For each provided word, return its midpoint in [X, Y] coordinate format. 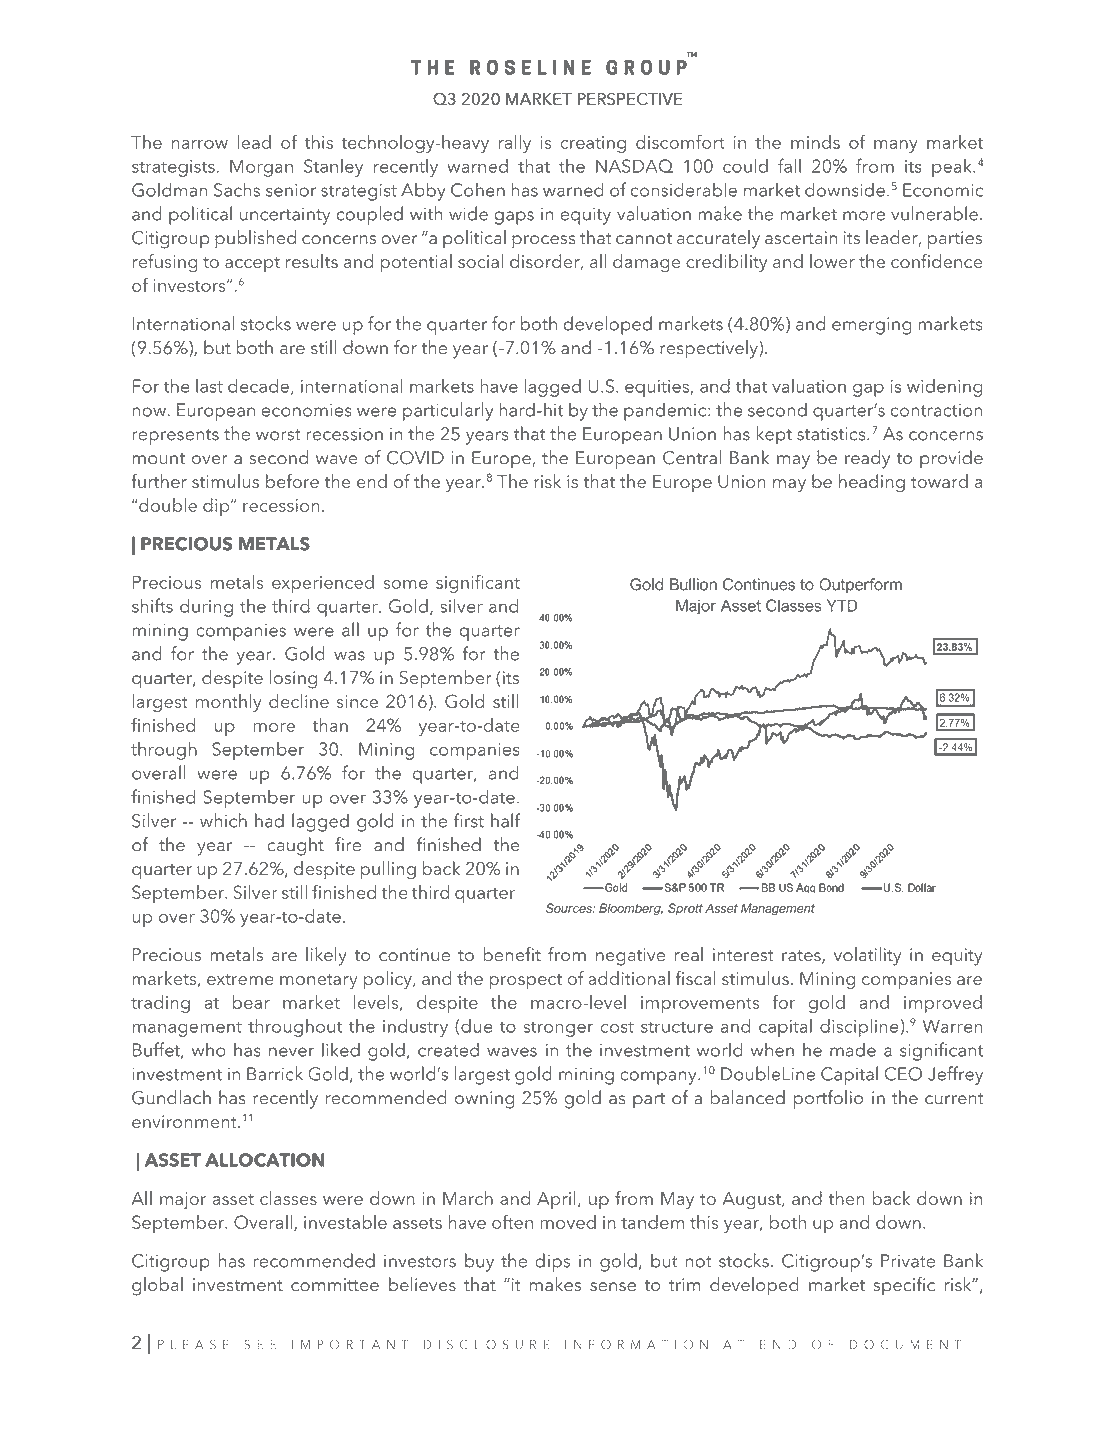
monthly [228, 703]
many [896, 146]
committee [335, 1285]
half [505, 820]
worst [278, 435]
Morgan [261, 168]
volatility [867, 956]
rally [515, 144]
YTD [842, 605]
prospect [525, 981]
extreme [240, 979]
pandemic [666, 411]
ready [867, 459]
